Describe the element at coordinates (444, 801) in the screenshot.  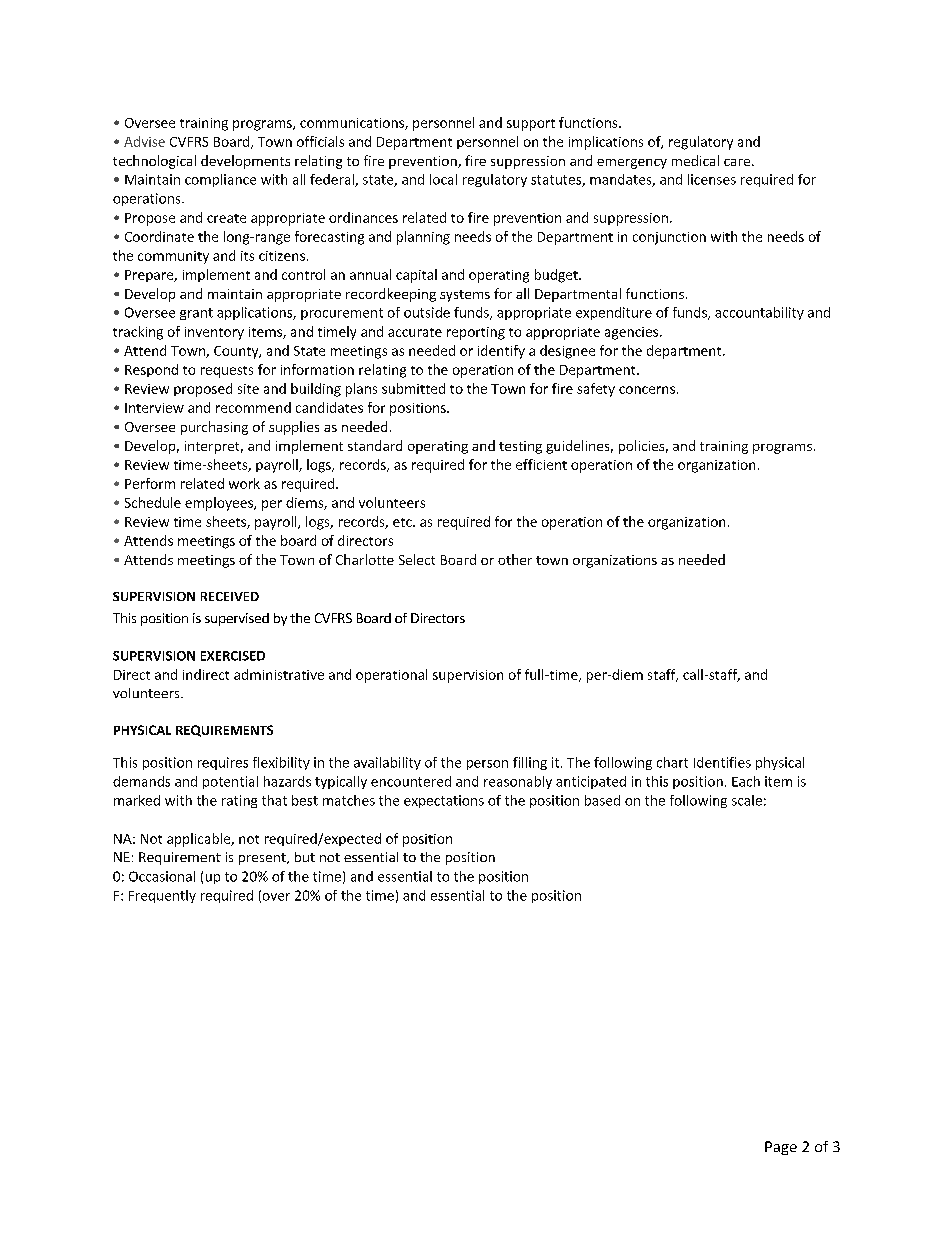
I see `expectations` at that location.
